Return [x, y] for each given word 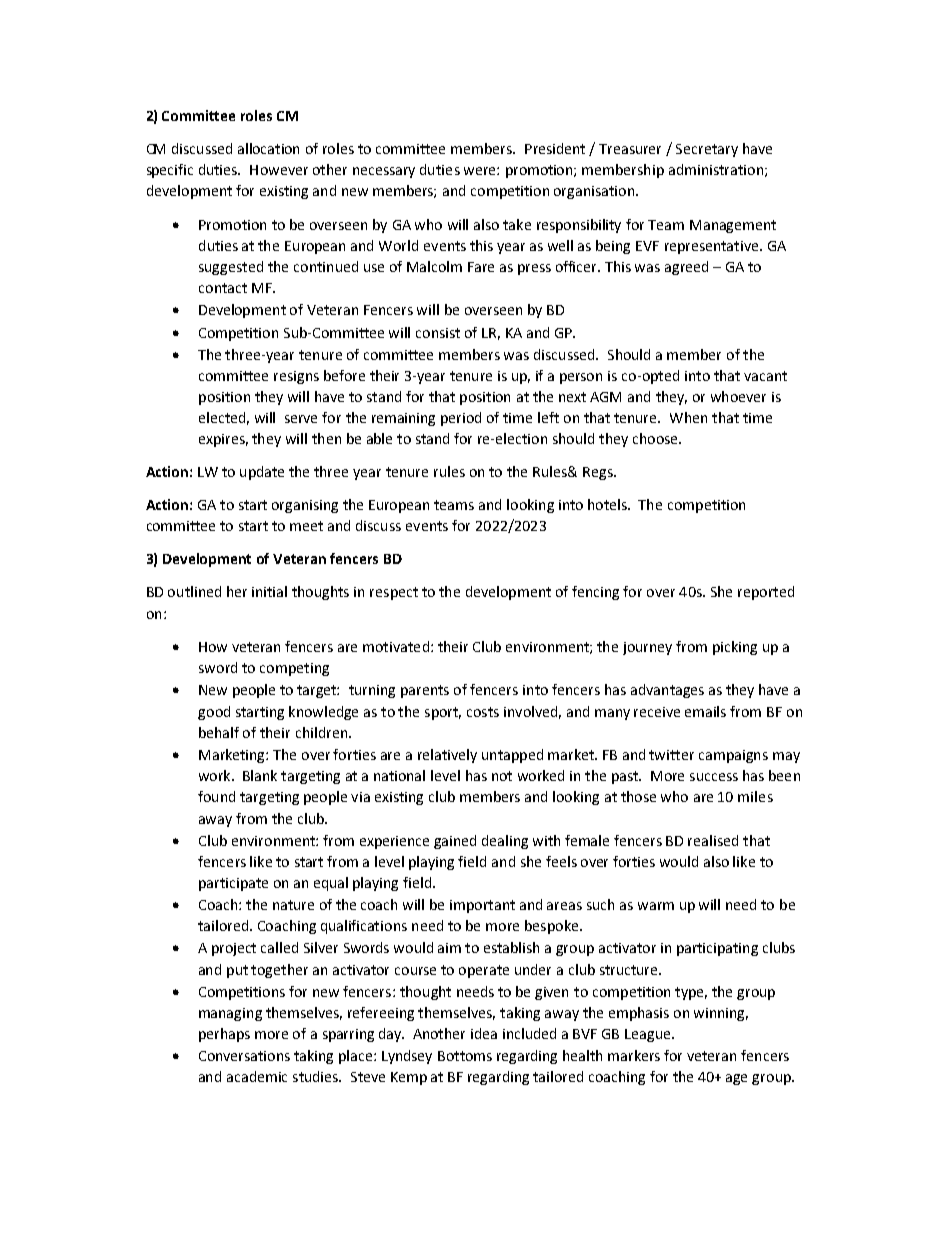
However [279, 170]
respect [394, 593]
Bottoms [465, 1056]
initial [269, 591]
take [517, 224]
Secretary [707, 150]
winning [721, 1014]
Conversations [244, 1056]
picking [735, 648]
